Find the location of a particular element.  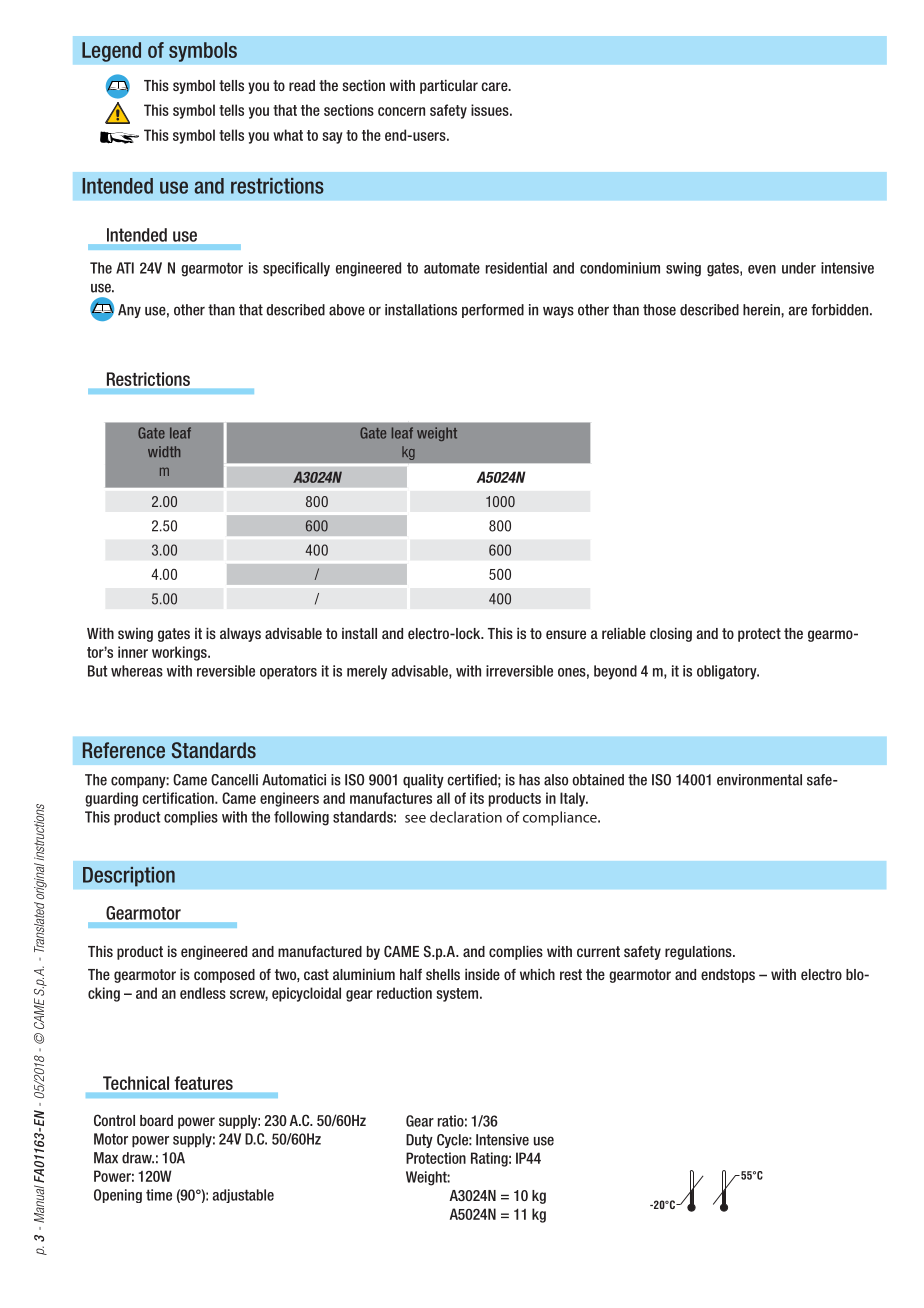

its is located at coordinates (477, 798).
